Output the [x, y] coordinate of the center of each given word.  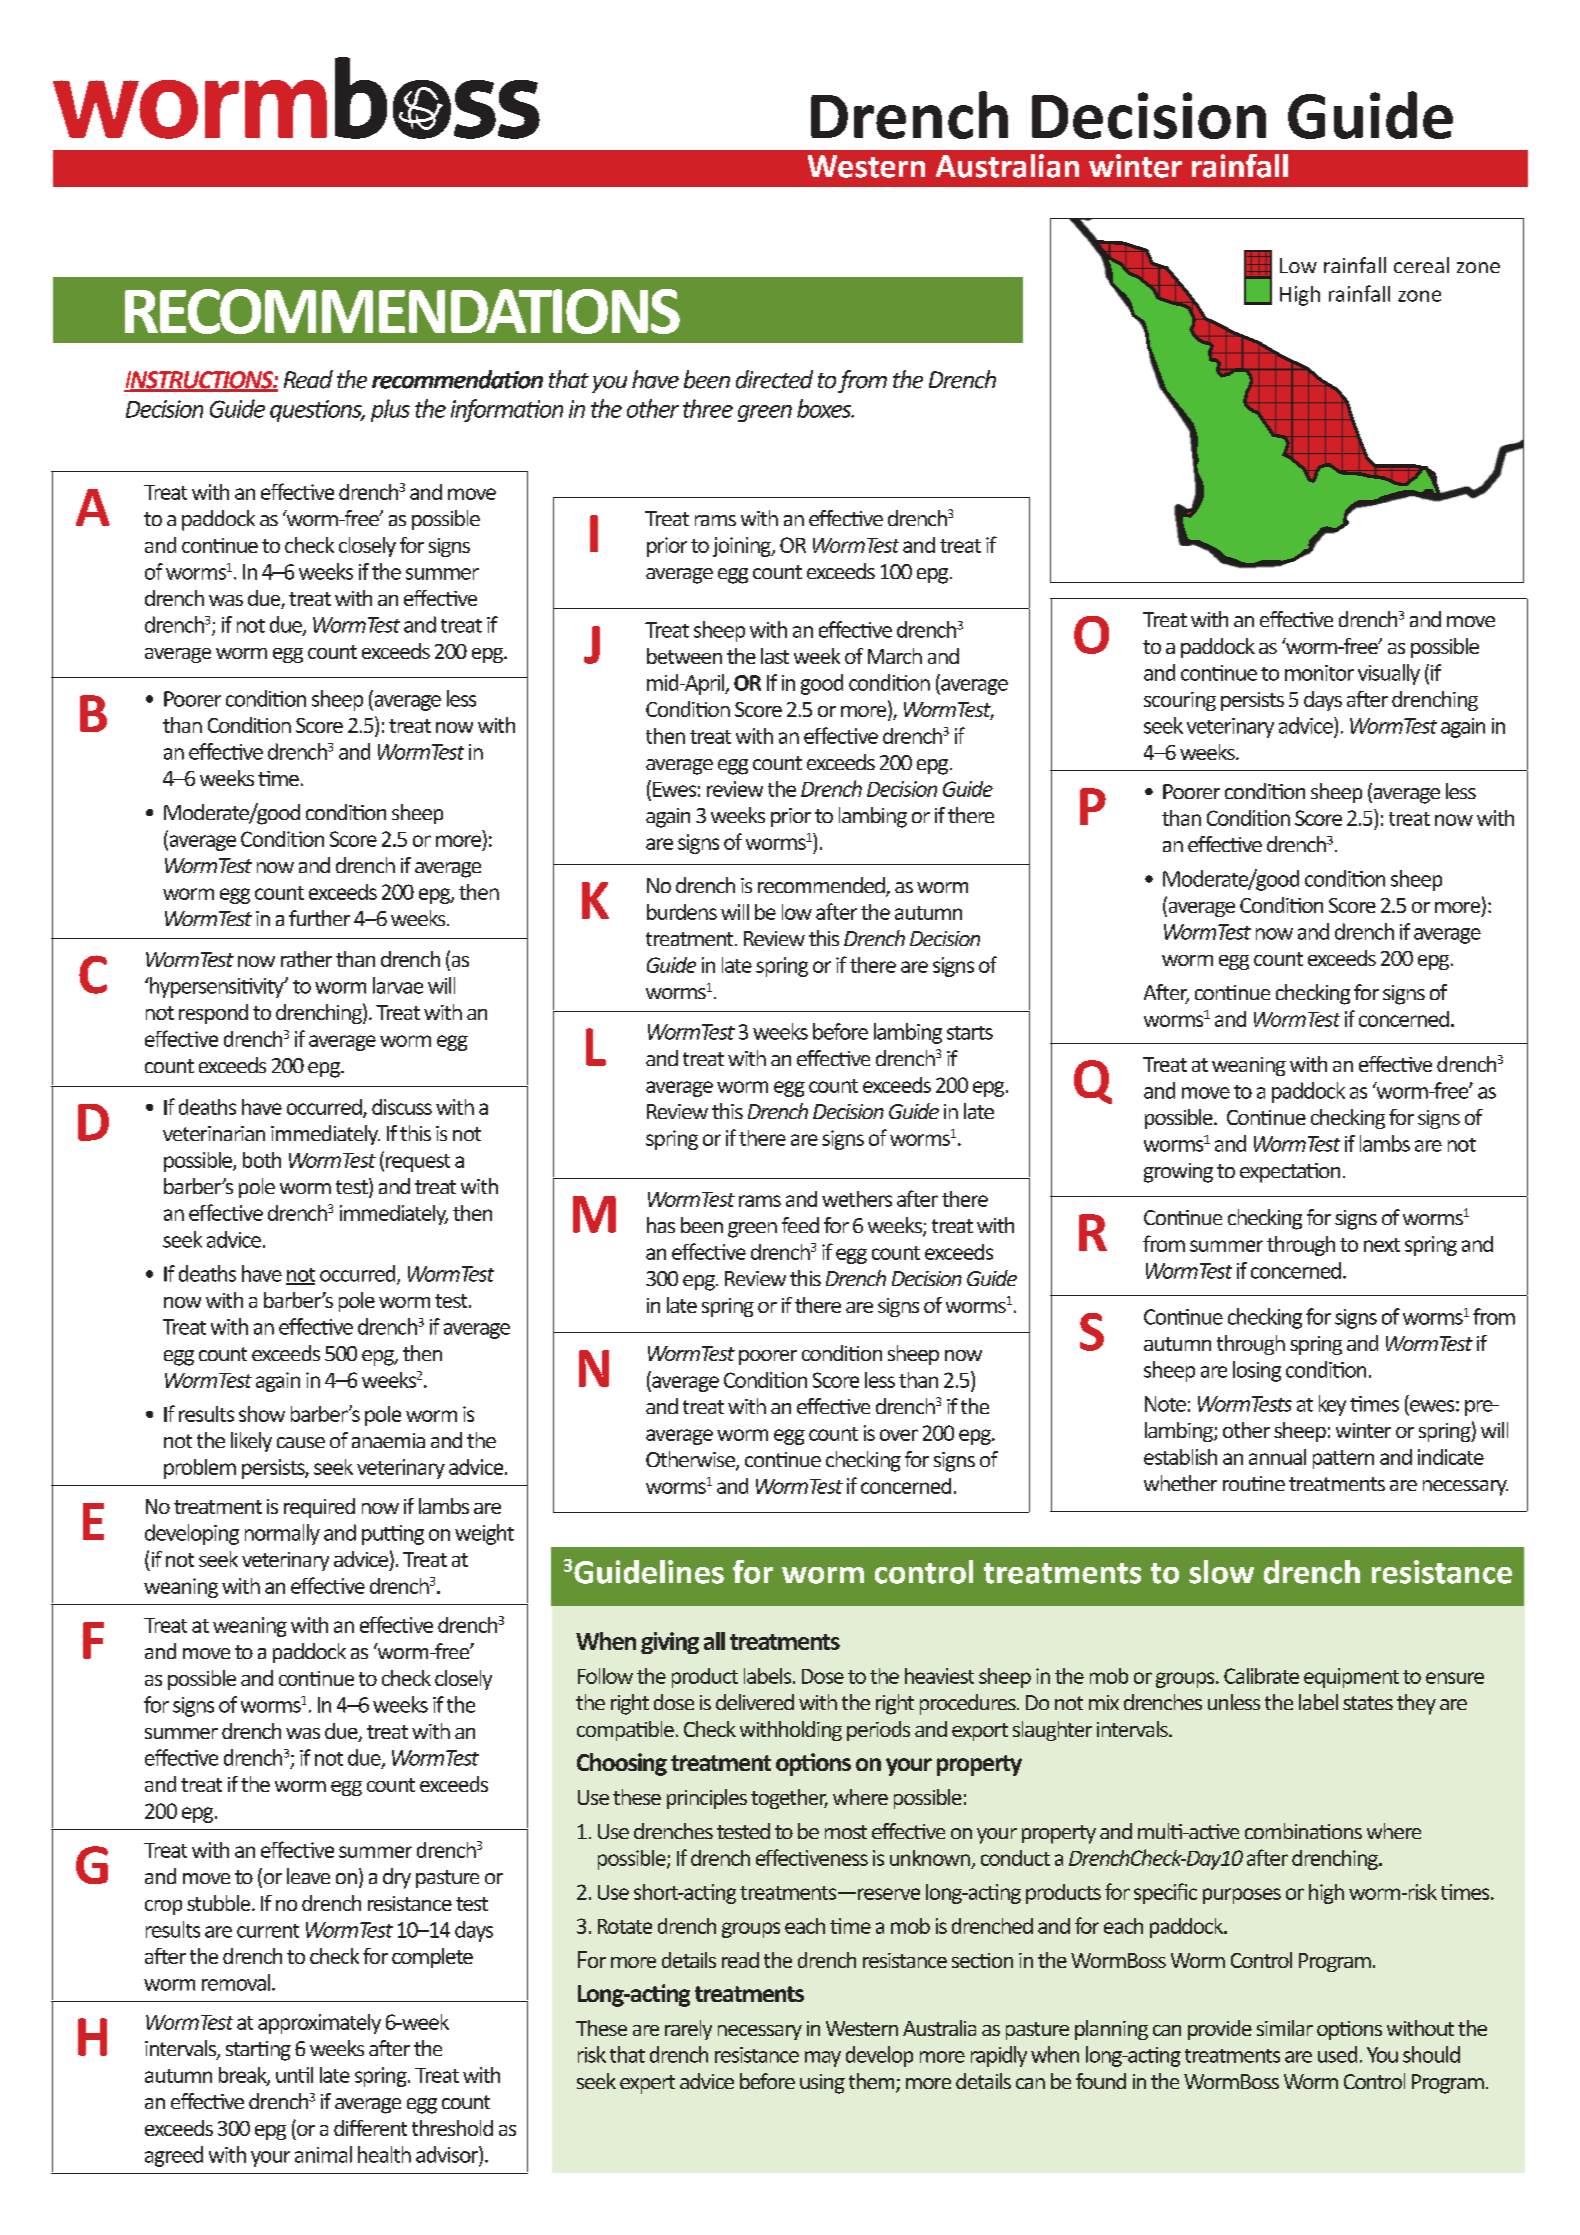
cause [301, 1442]
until [294, 2075]
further [319, 918]
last [775, 656]
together [789, 1799]
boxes [825, 408]
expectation [1290, 1173]
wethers [857, 1199]
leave [308, 1876]
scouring [1180, 701]
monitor [1319, 673]
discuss [402, 1107]
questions [317, 411]
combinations [1303, 1831]
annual [1277, 1457]
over [899, 1435]
